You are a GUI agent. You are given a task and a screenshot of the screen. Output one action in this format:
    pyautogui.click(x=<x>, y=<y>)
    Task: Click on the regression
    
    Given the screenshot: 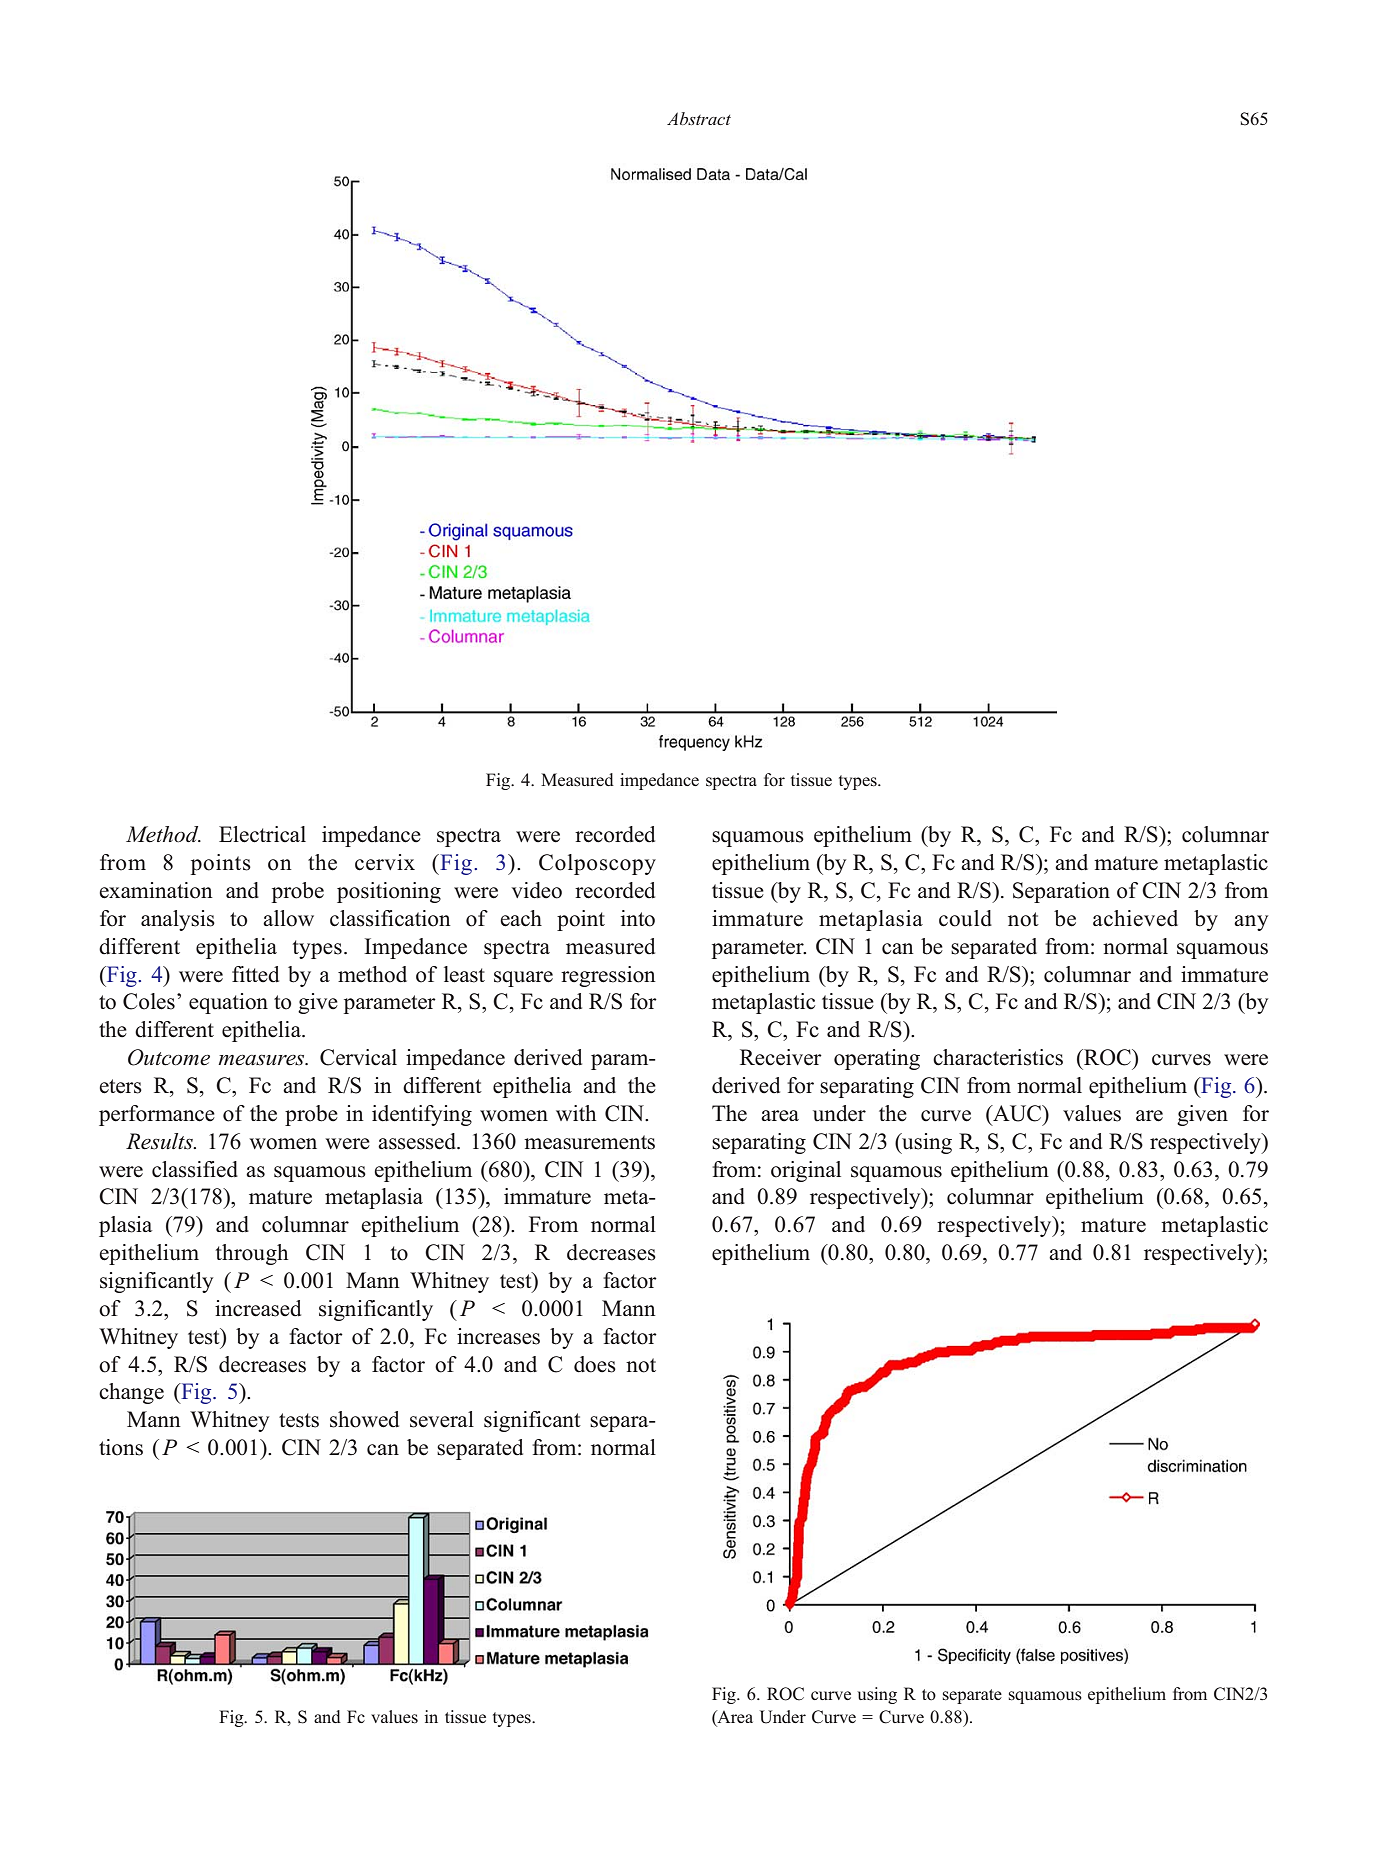 What is the action you would take?
    pyautogui.click(x=608, y=976)
